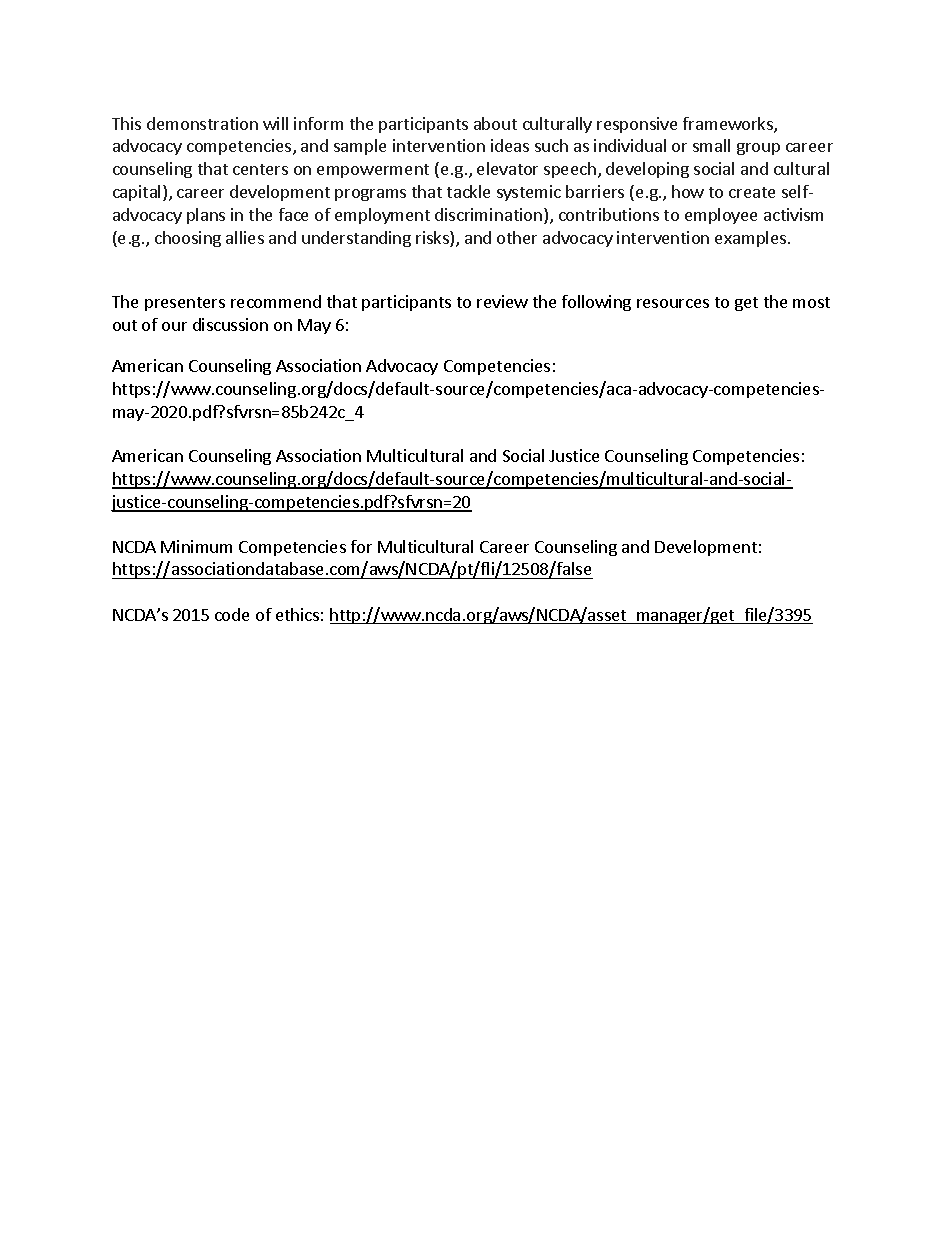 This screenshot has height=1233, width=952. What do you see at coordinates (276, 301) in the screenshot?
I see `recommend` at bounding box center [276, 301].
